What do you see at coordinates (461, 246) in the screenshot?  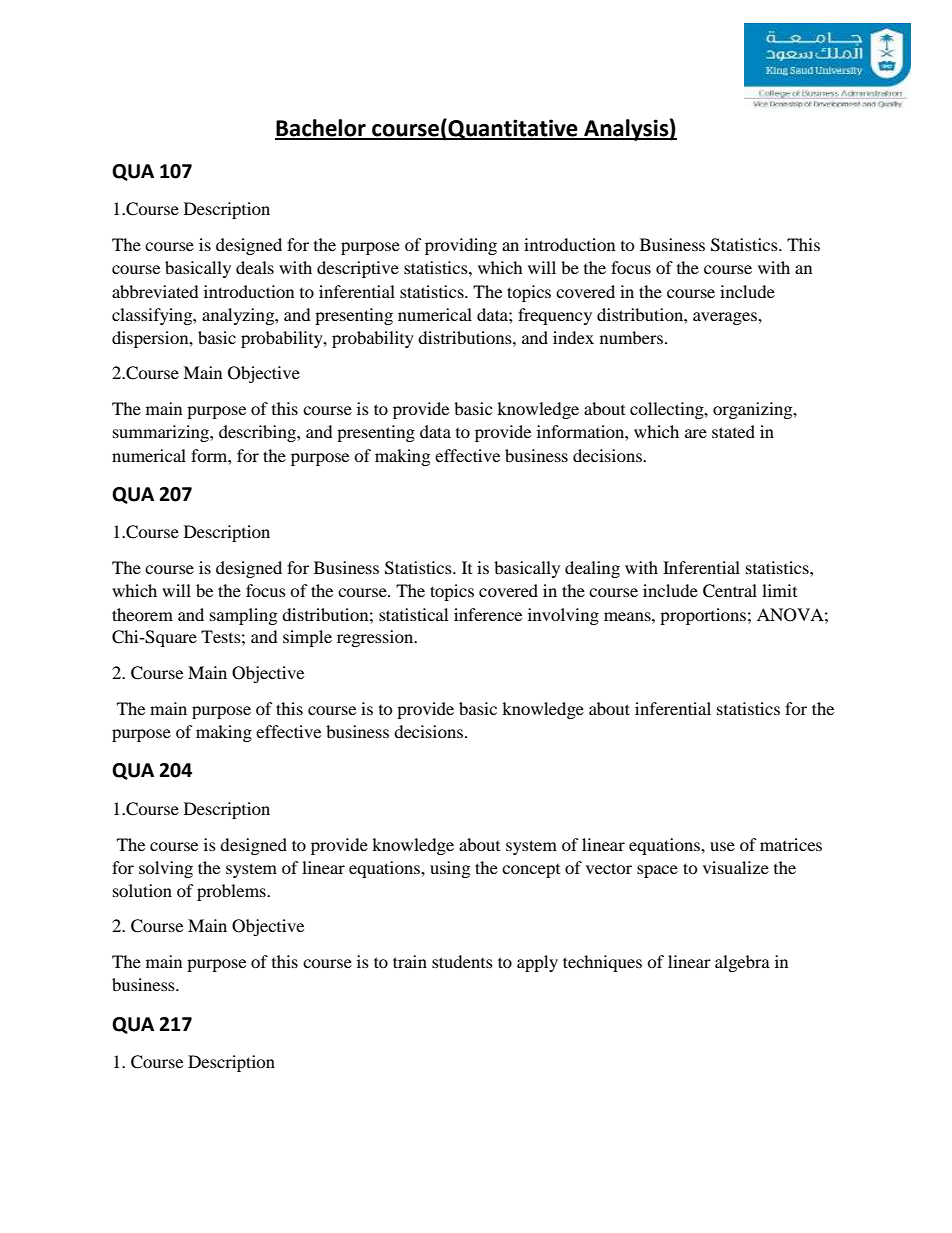 I see `providing` at bounding box center [461, 246].
